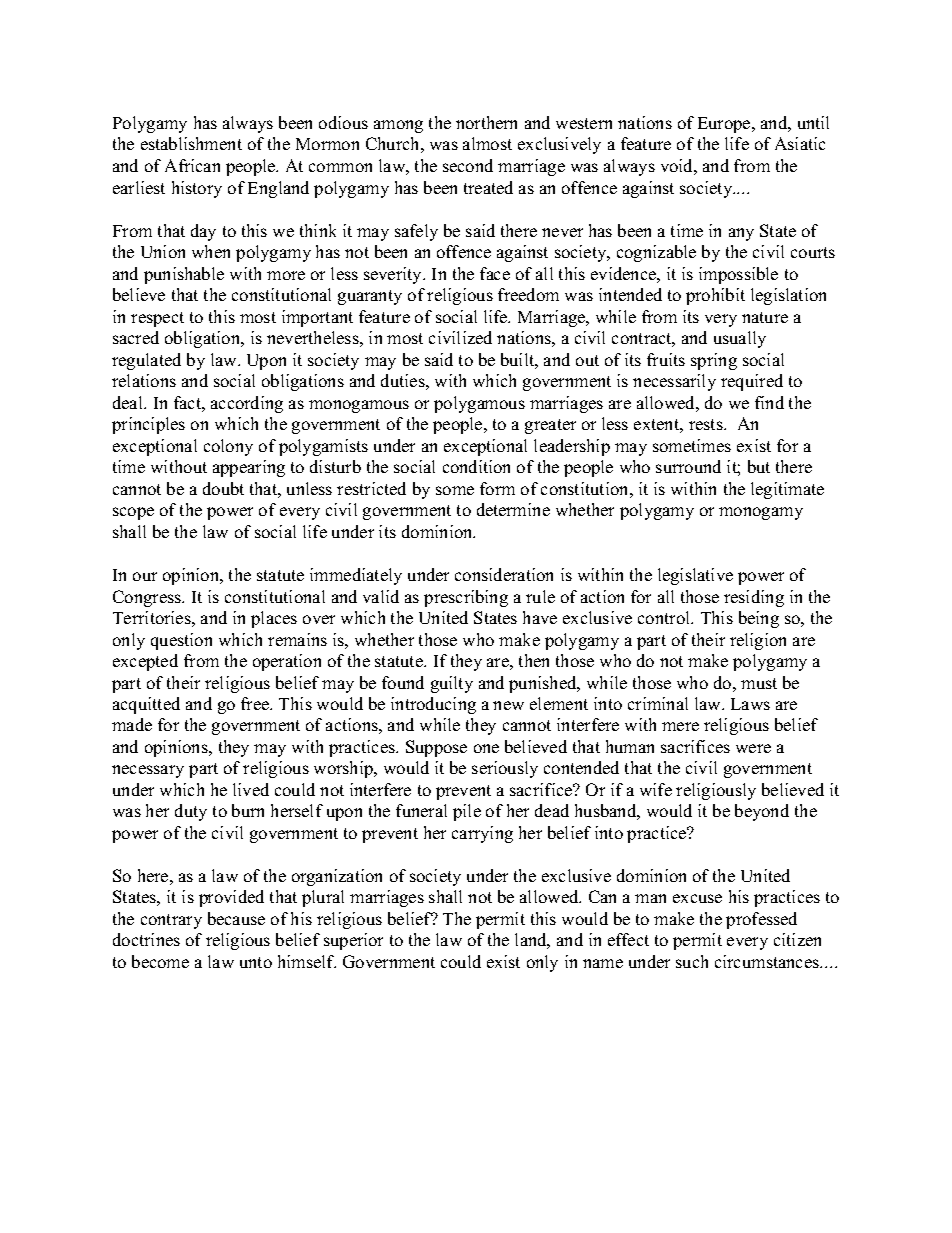 The image size is (952, 1233). I want to click on establishment, so click(191, 143).
